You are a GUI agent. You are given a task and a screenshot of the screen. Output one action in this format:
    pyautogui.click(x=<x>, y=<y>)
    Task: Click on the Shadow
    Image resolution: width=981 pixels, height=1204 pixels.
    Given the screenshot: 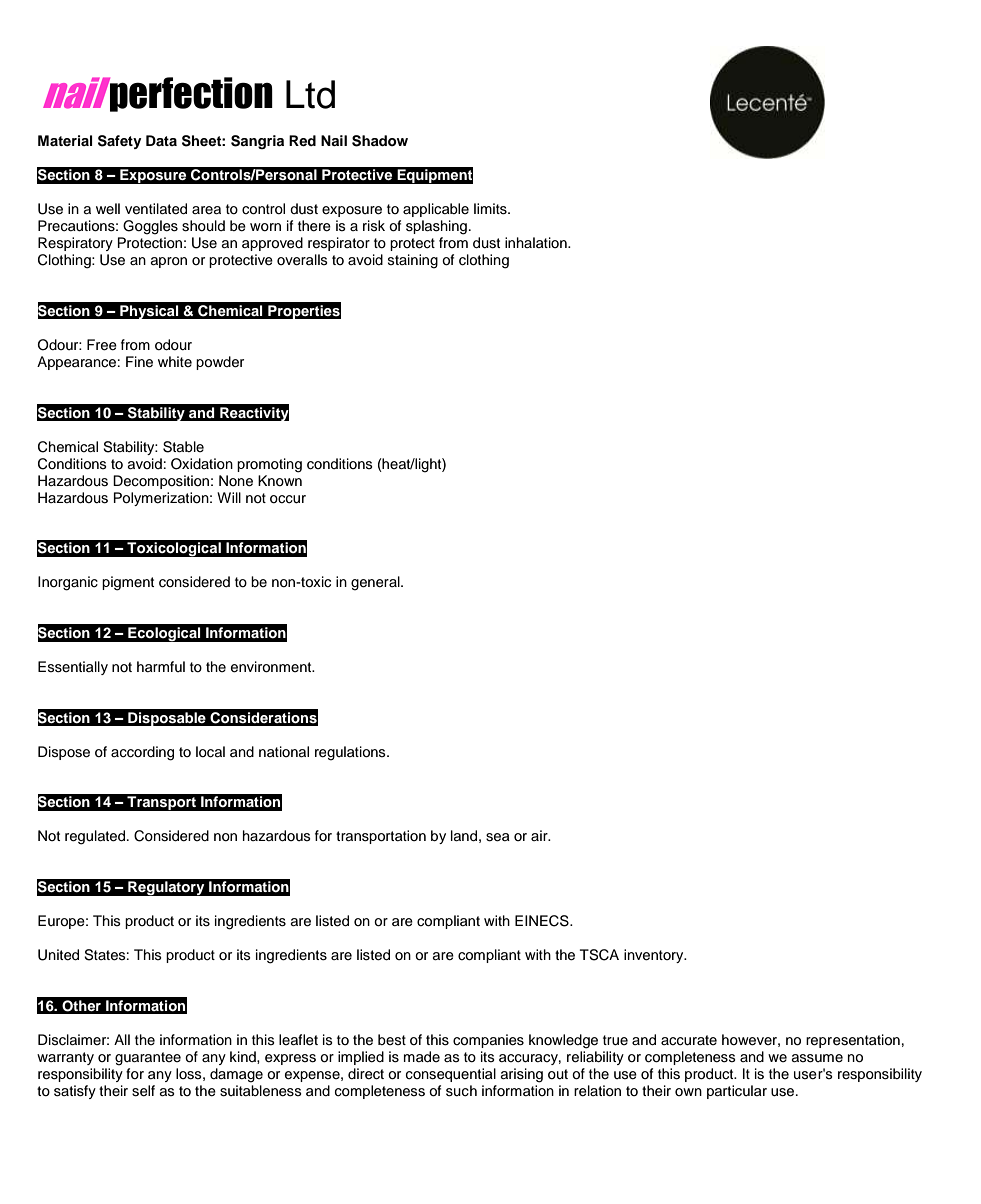 What is the action you would take?
    pyautogui.click(x=380, y=141)
